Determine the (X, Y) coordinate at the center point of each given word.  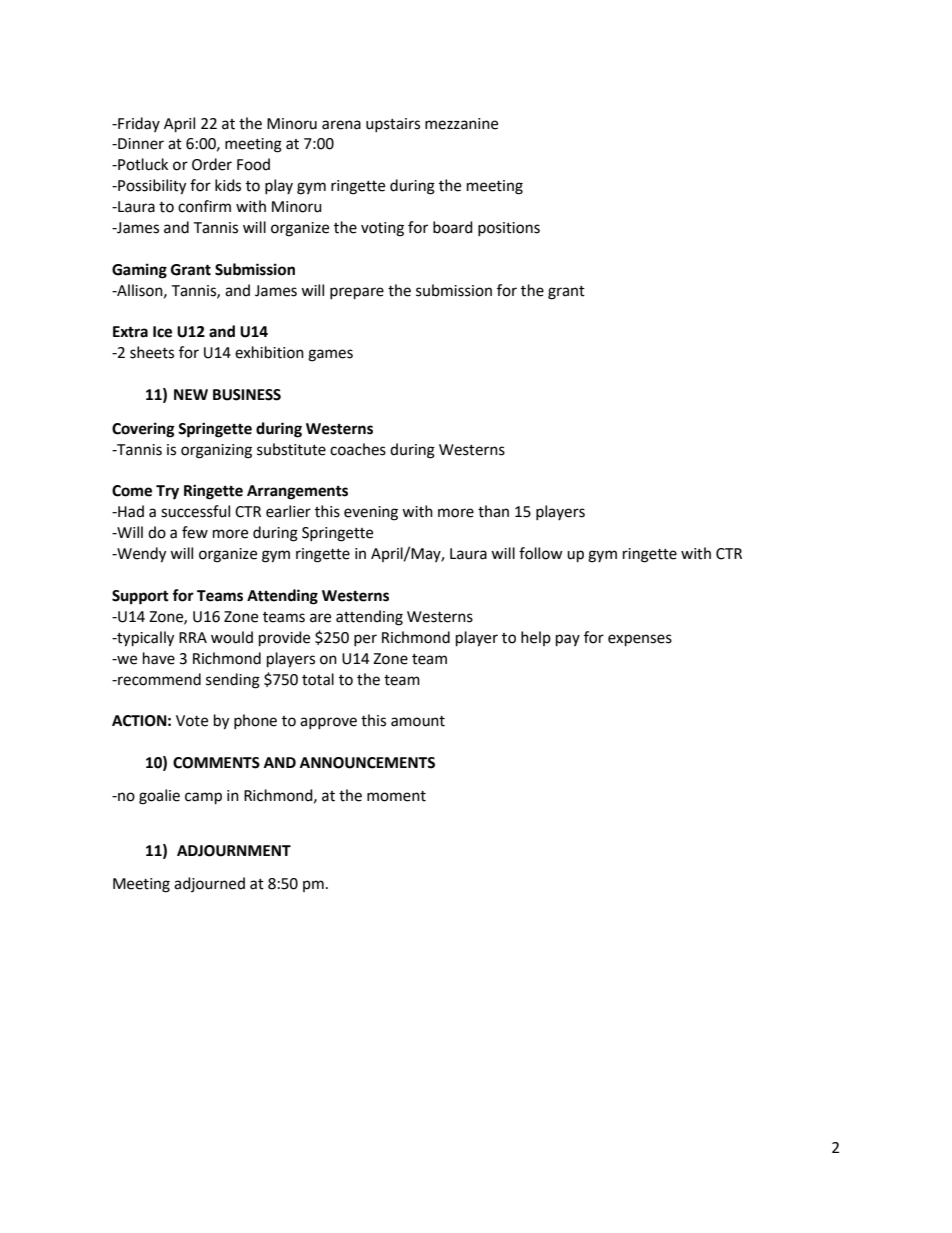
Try (167, 492)
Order (212, 164)
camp (203, 798)
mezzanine (461, 124)
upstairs (393, 125)
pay (568, 640)
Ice (162, 332)
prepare (357, 293)
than (493, 511)
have (159, 658)
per (365, 640)
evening (371, 513)
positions (509, 229)
